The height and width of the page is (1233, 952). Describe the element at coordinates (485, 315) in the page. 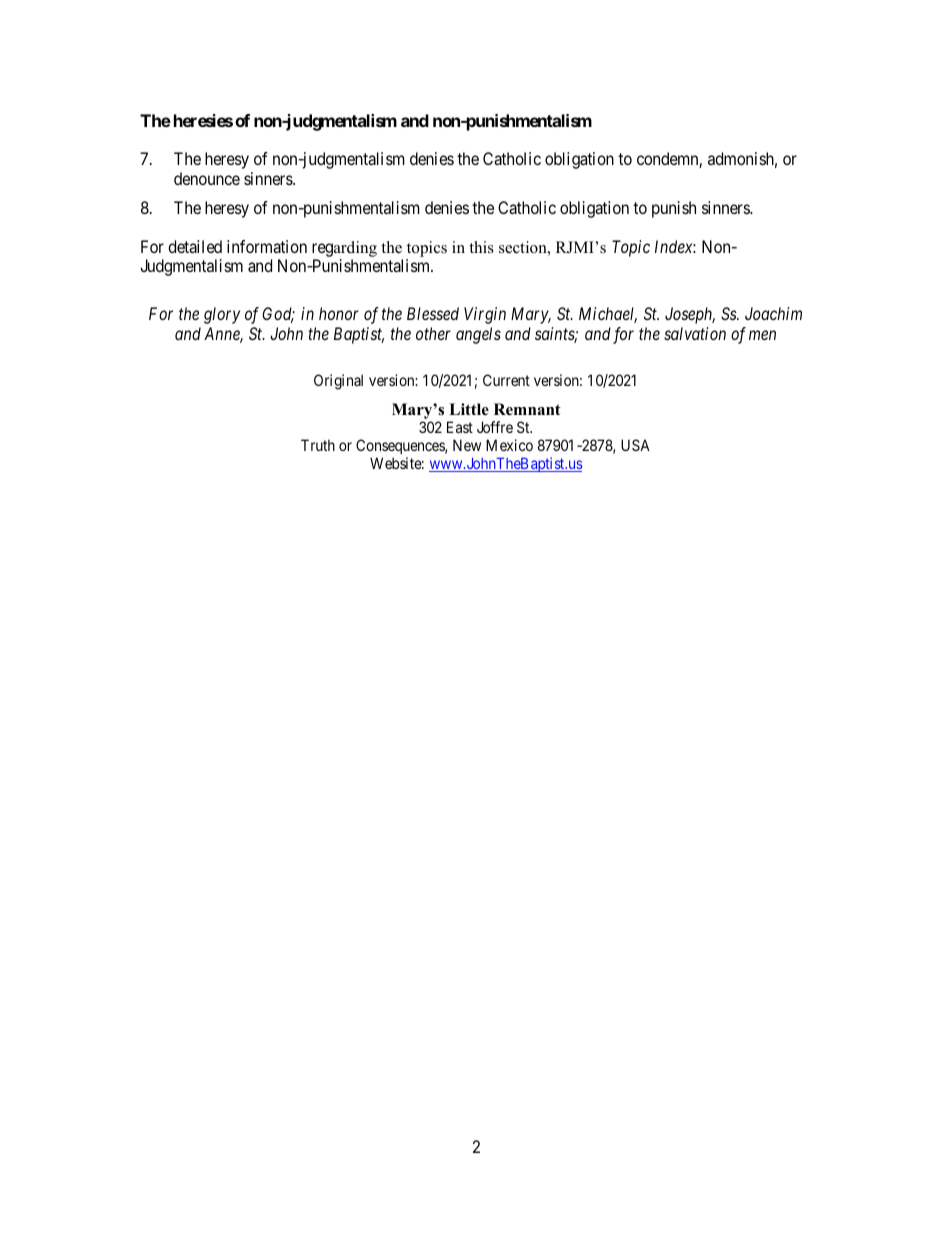

I see `Virgin` at that location.
